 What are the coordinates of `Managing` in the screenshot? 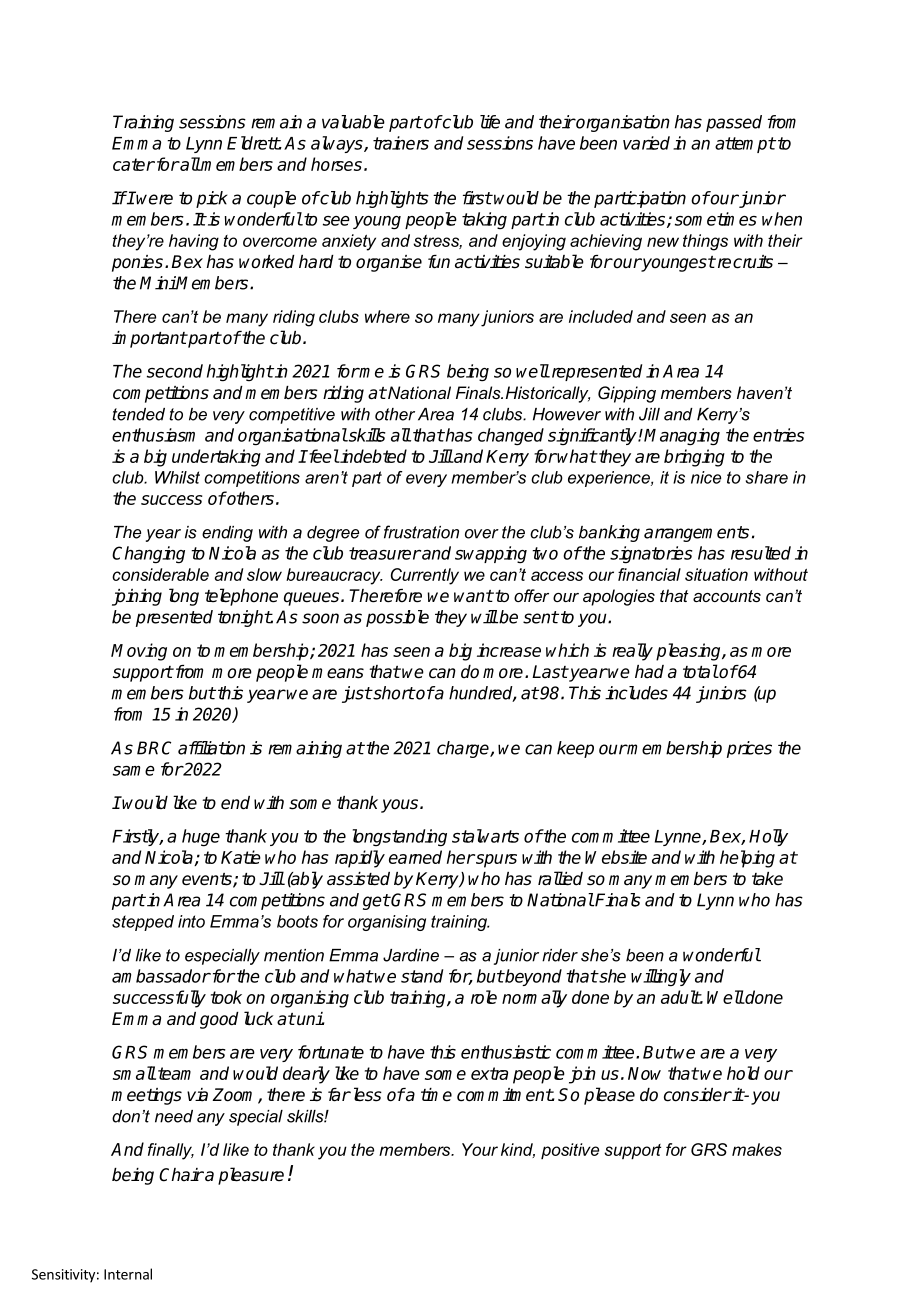 It's located at (682, 437).
